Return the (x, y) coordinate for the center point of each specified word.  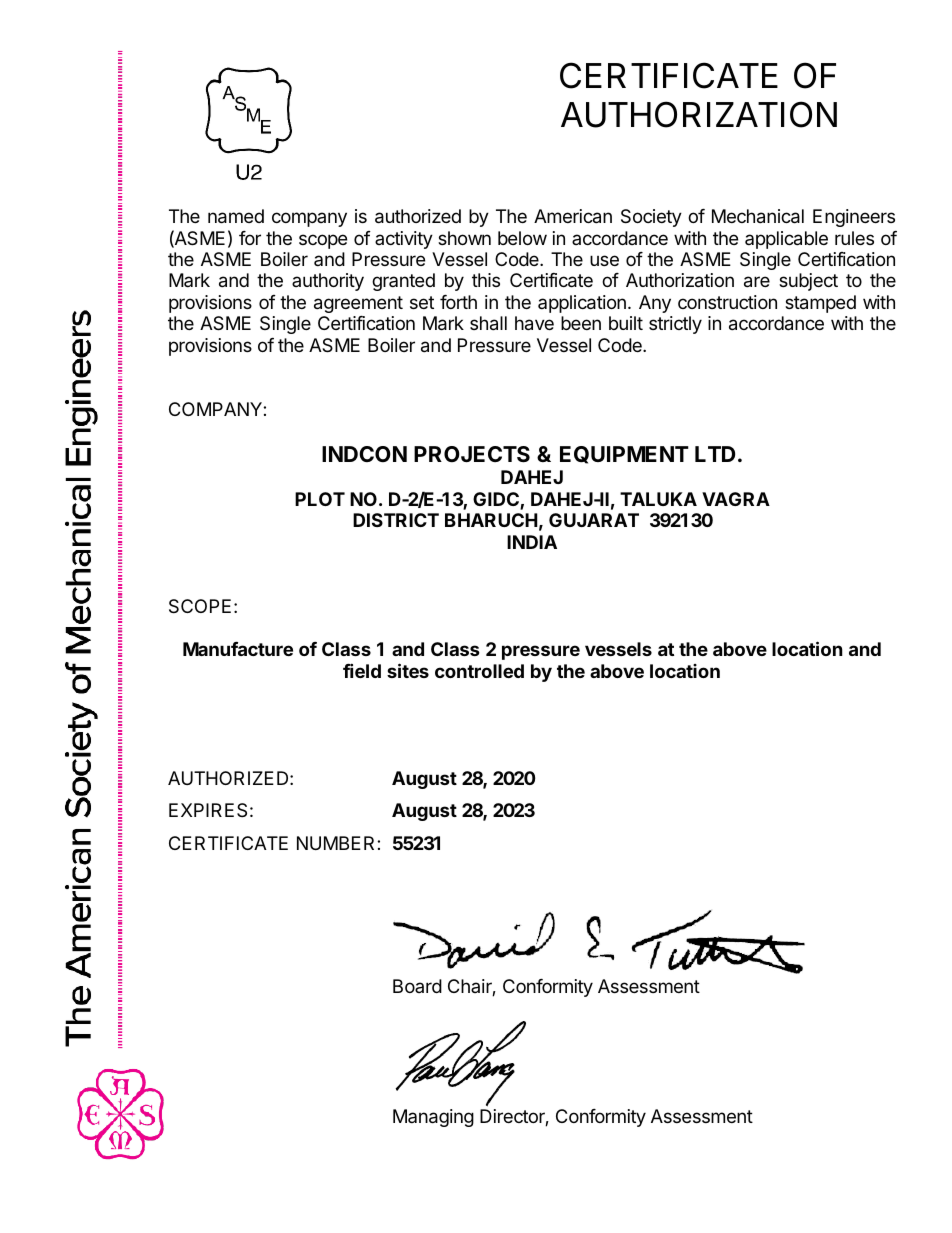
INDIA (532, 542)
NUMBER (337, 843)
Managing (433, 1118)
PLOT (320, 499)
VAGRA (736, 499)
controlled (479, 671)
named (236, 216)
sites (408, 670)
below (522, 238)
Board (417, 986)
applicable (786, 240)
